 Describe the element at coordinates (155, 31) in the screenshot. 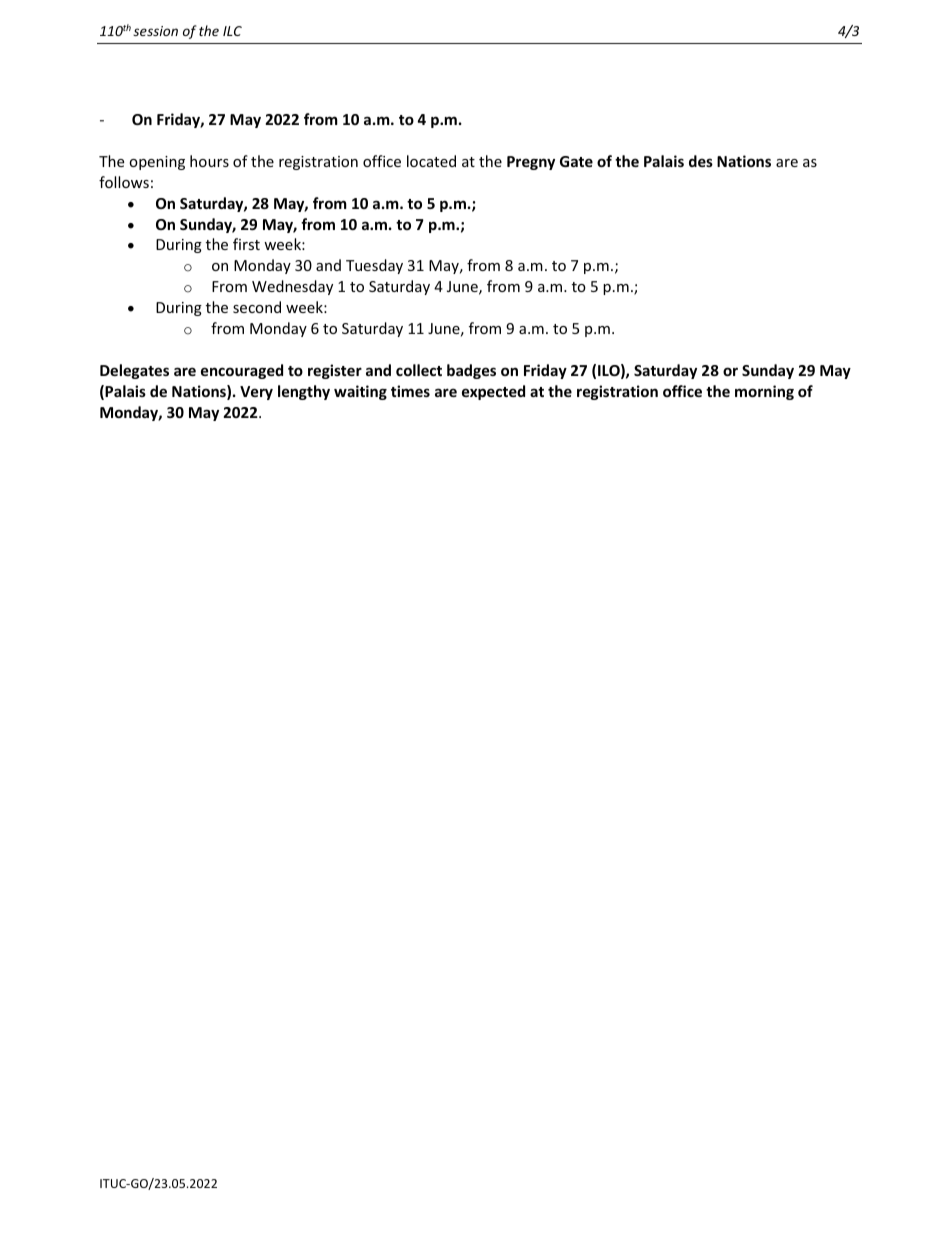

I see `session` at that location.
